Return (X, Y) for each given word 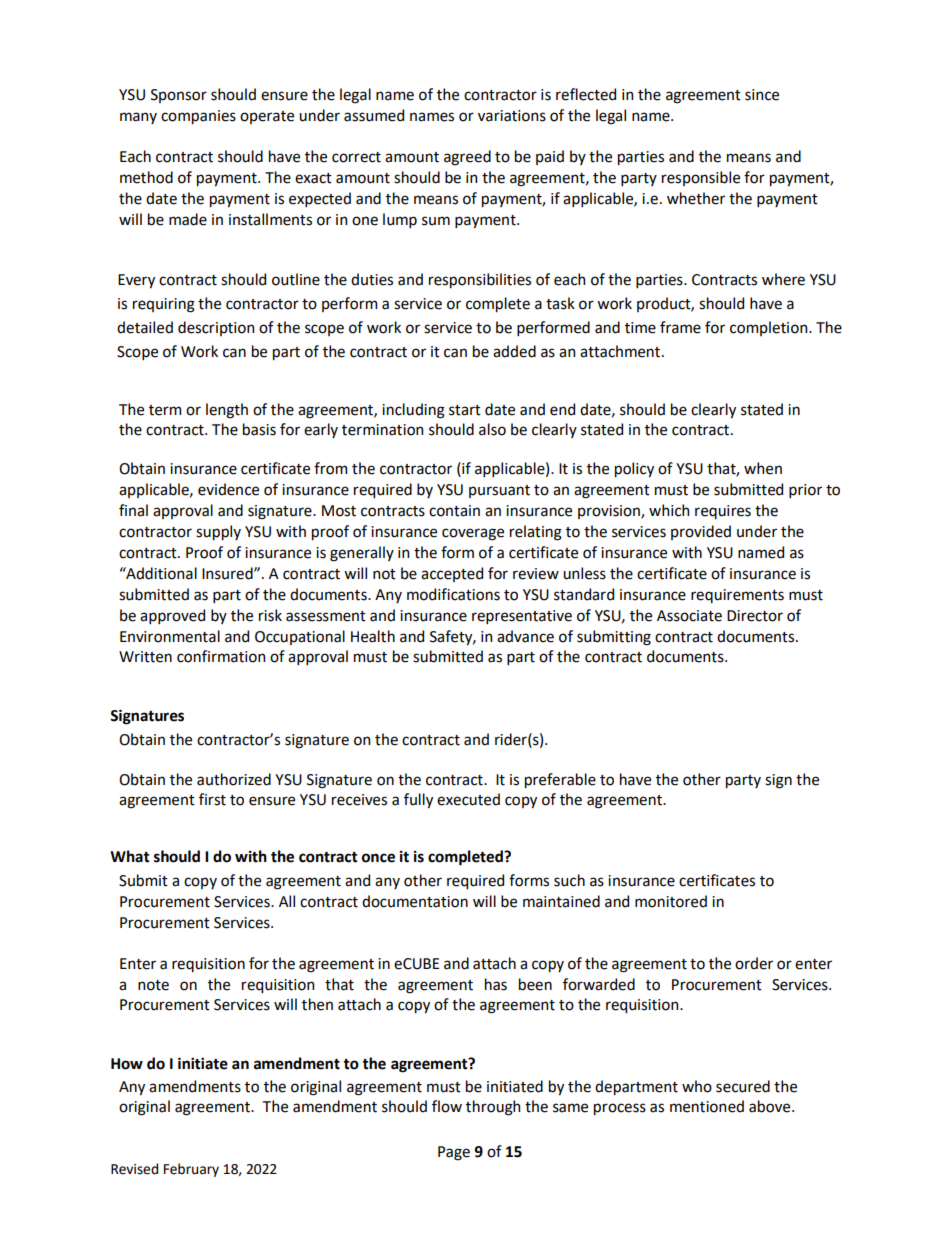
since (762, 95)
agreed (467, 158)
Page (454, 1153)
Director (755, 616)
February (191, 1170)
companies (198, 117)
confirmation (221, 656)
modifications (453, 594)
